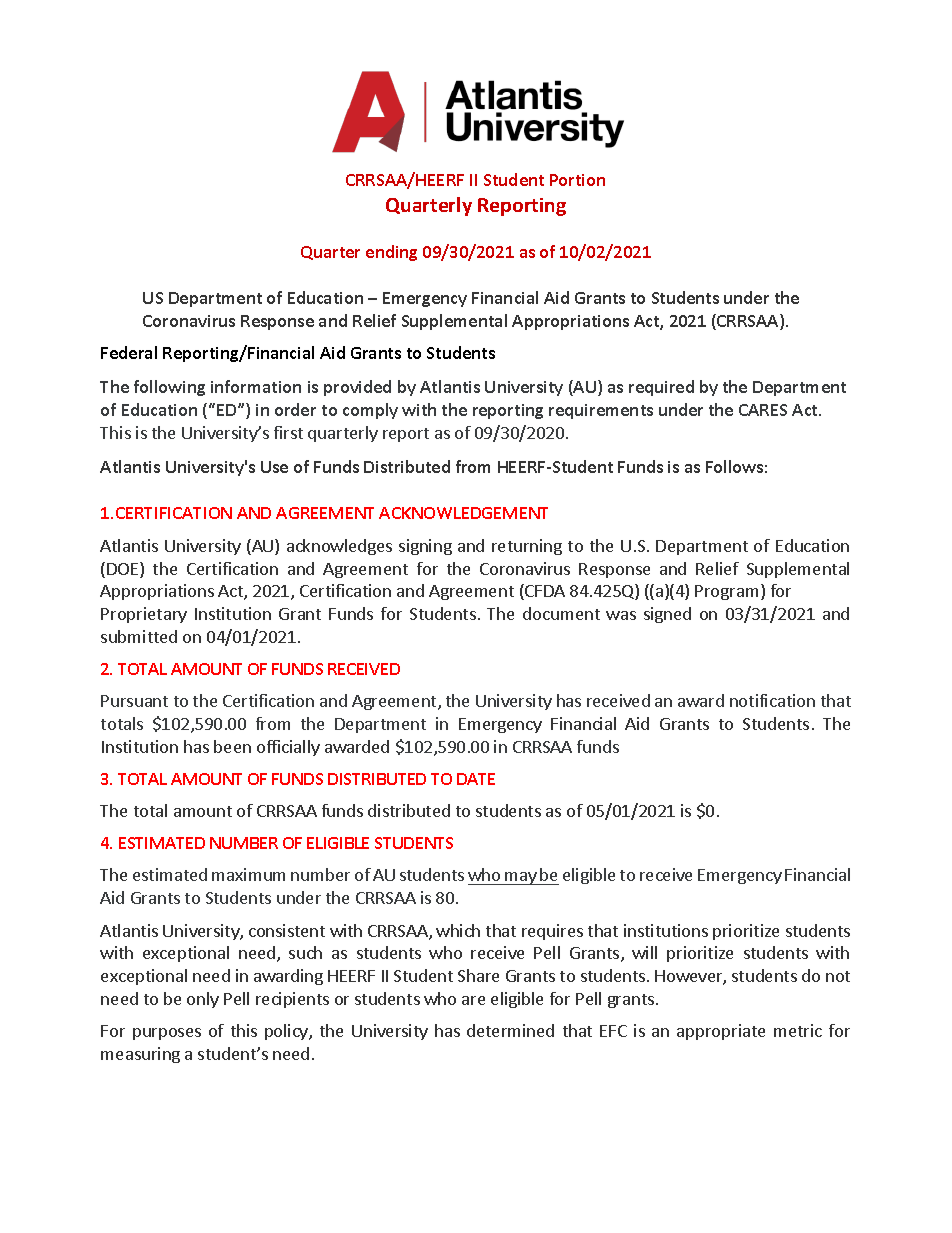  What do you see at coordinates (391, 253) in the document?
I see `ending` at bounding box center [391, 253].
